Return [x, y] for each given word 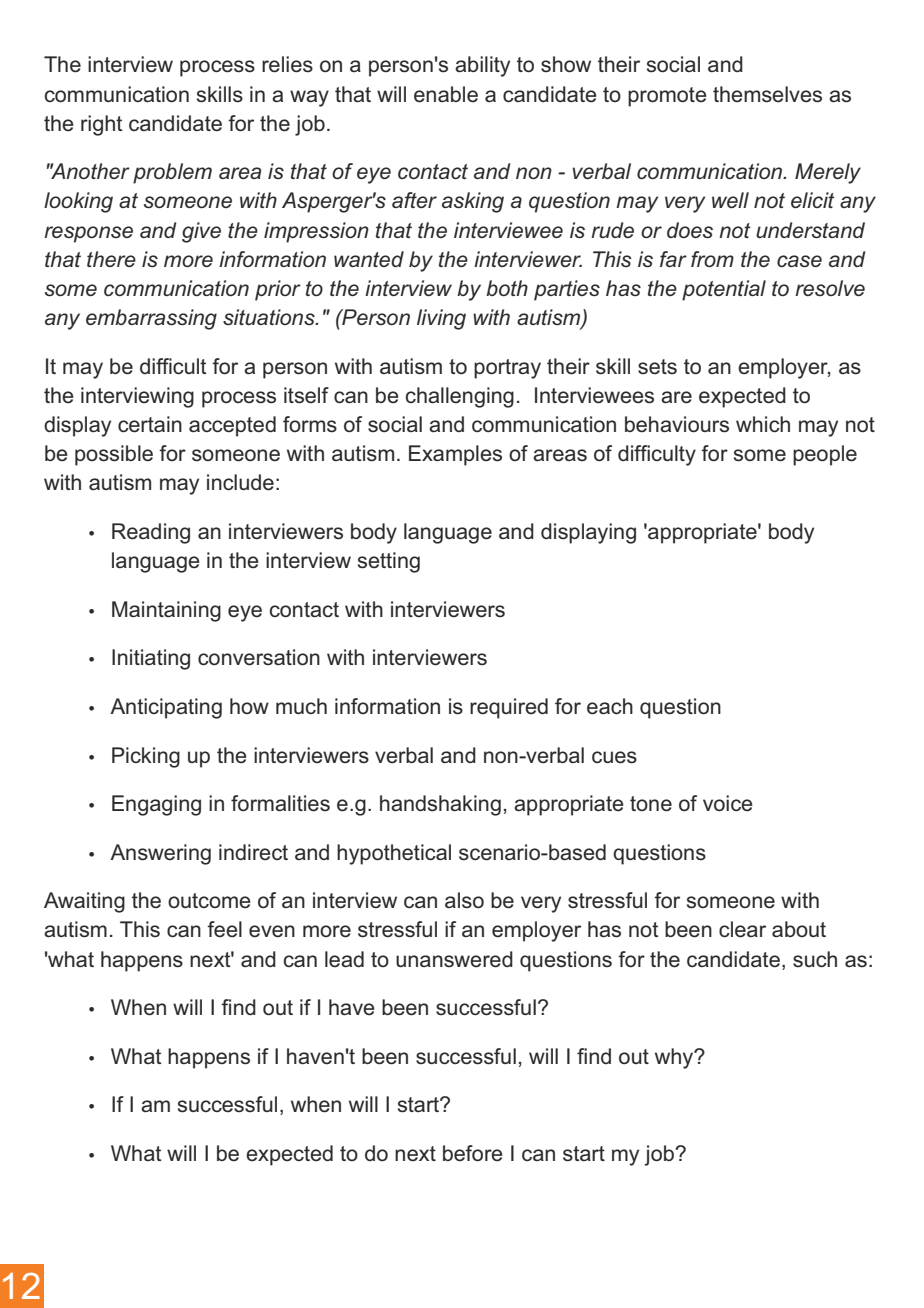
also [464, 900]
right [101, 125]
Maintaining [166, 611]
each [610, 706]
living [441, 319]
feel [224, 929]
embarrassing [151, 319]
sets [657, 367]
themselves [767, 94]
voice [728, 803]
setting [389, 562]
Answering [160, 854]
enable [446, 94]
